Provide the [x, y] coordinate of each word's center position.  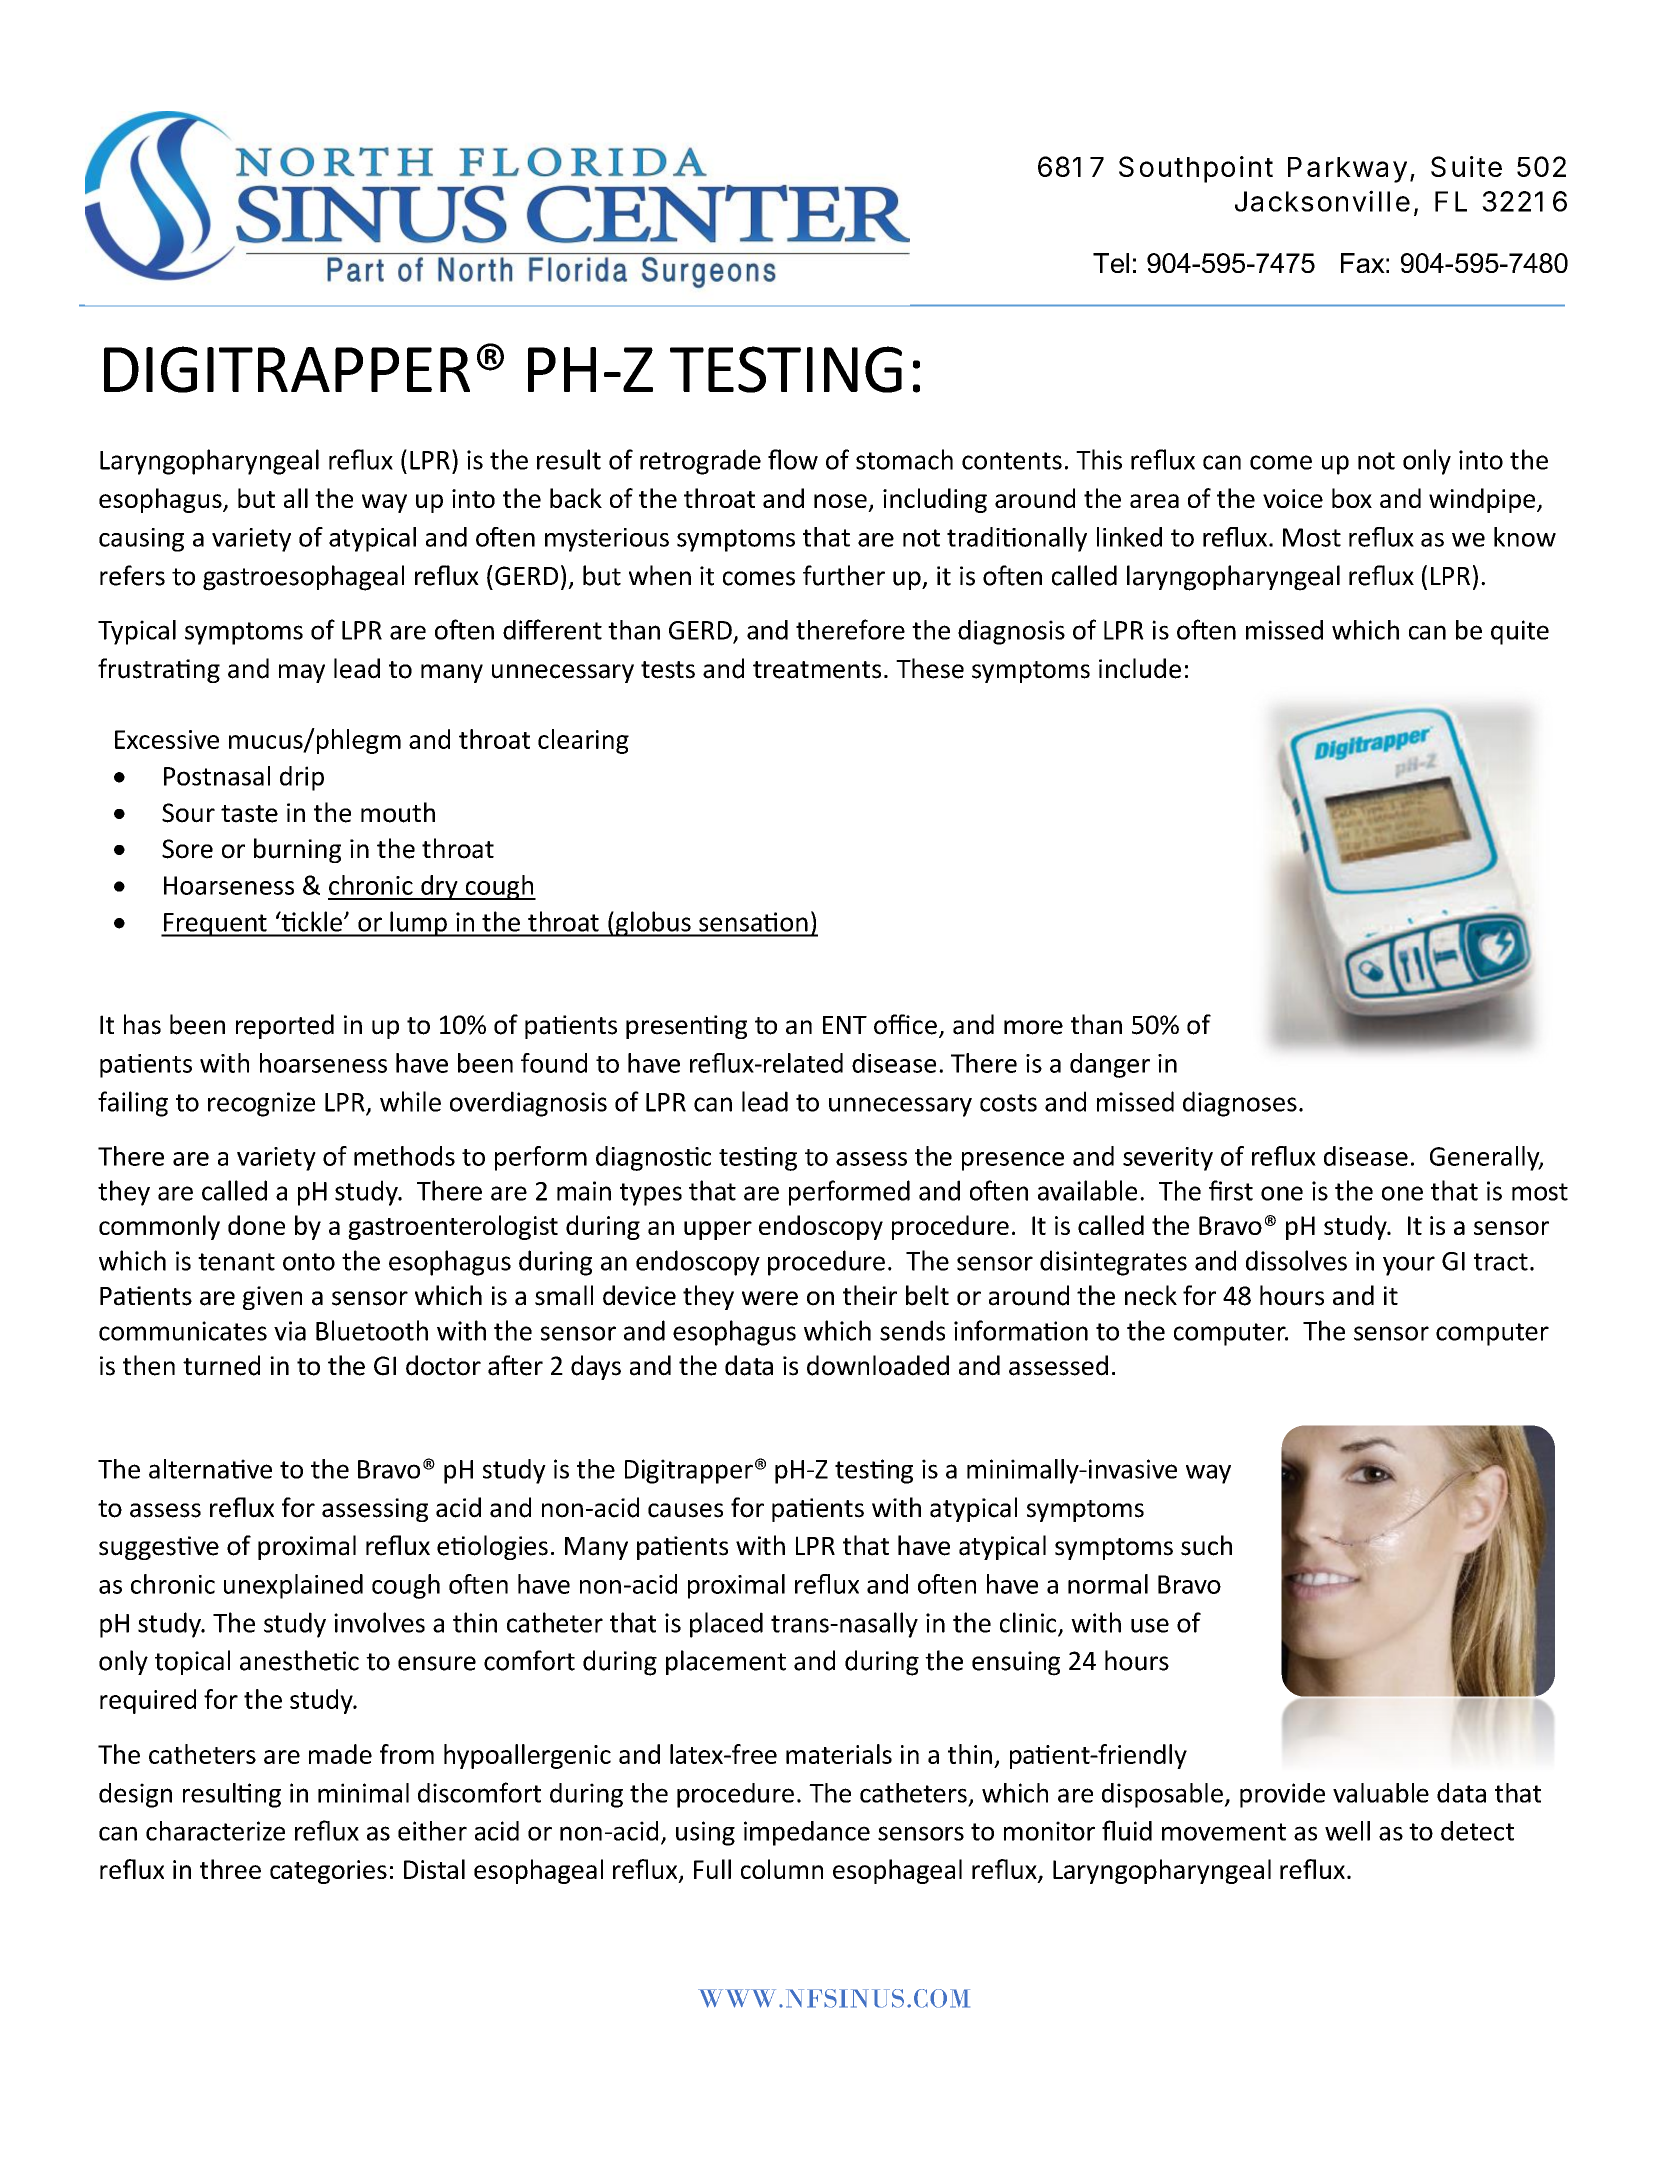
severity [1168, 1159]
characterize [215, 1831]
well [1347, 1831]
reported [285, 1026]
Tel [1111, 263]
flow [793, 459]
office [905, 1024]
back [576, 498]
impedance [807, 1833]
